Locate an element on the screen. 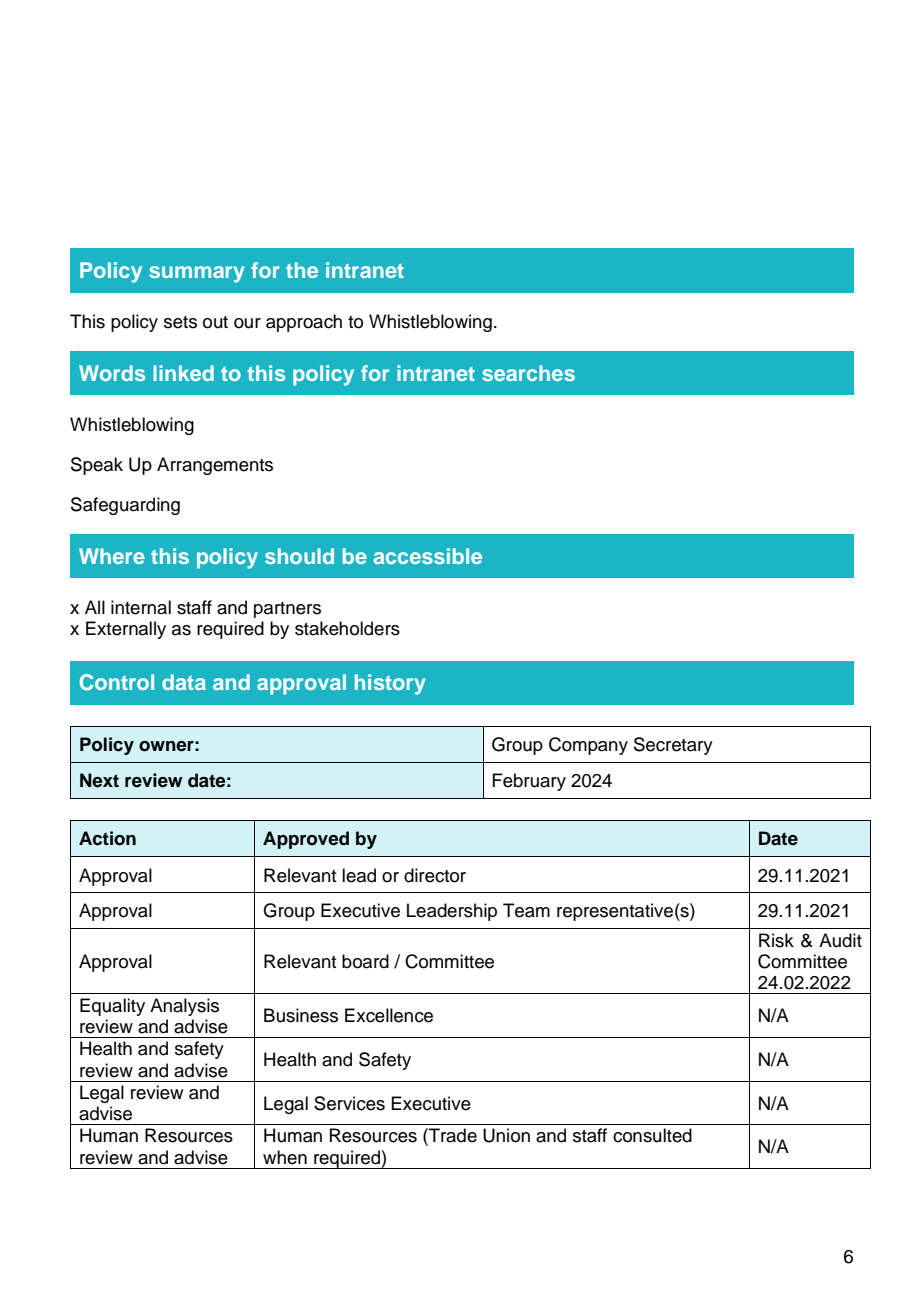  Union is located at coordinates (506, 1135).
